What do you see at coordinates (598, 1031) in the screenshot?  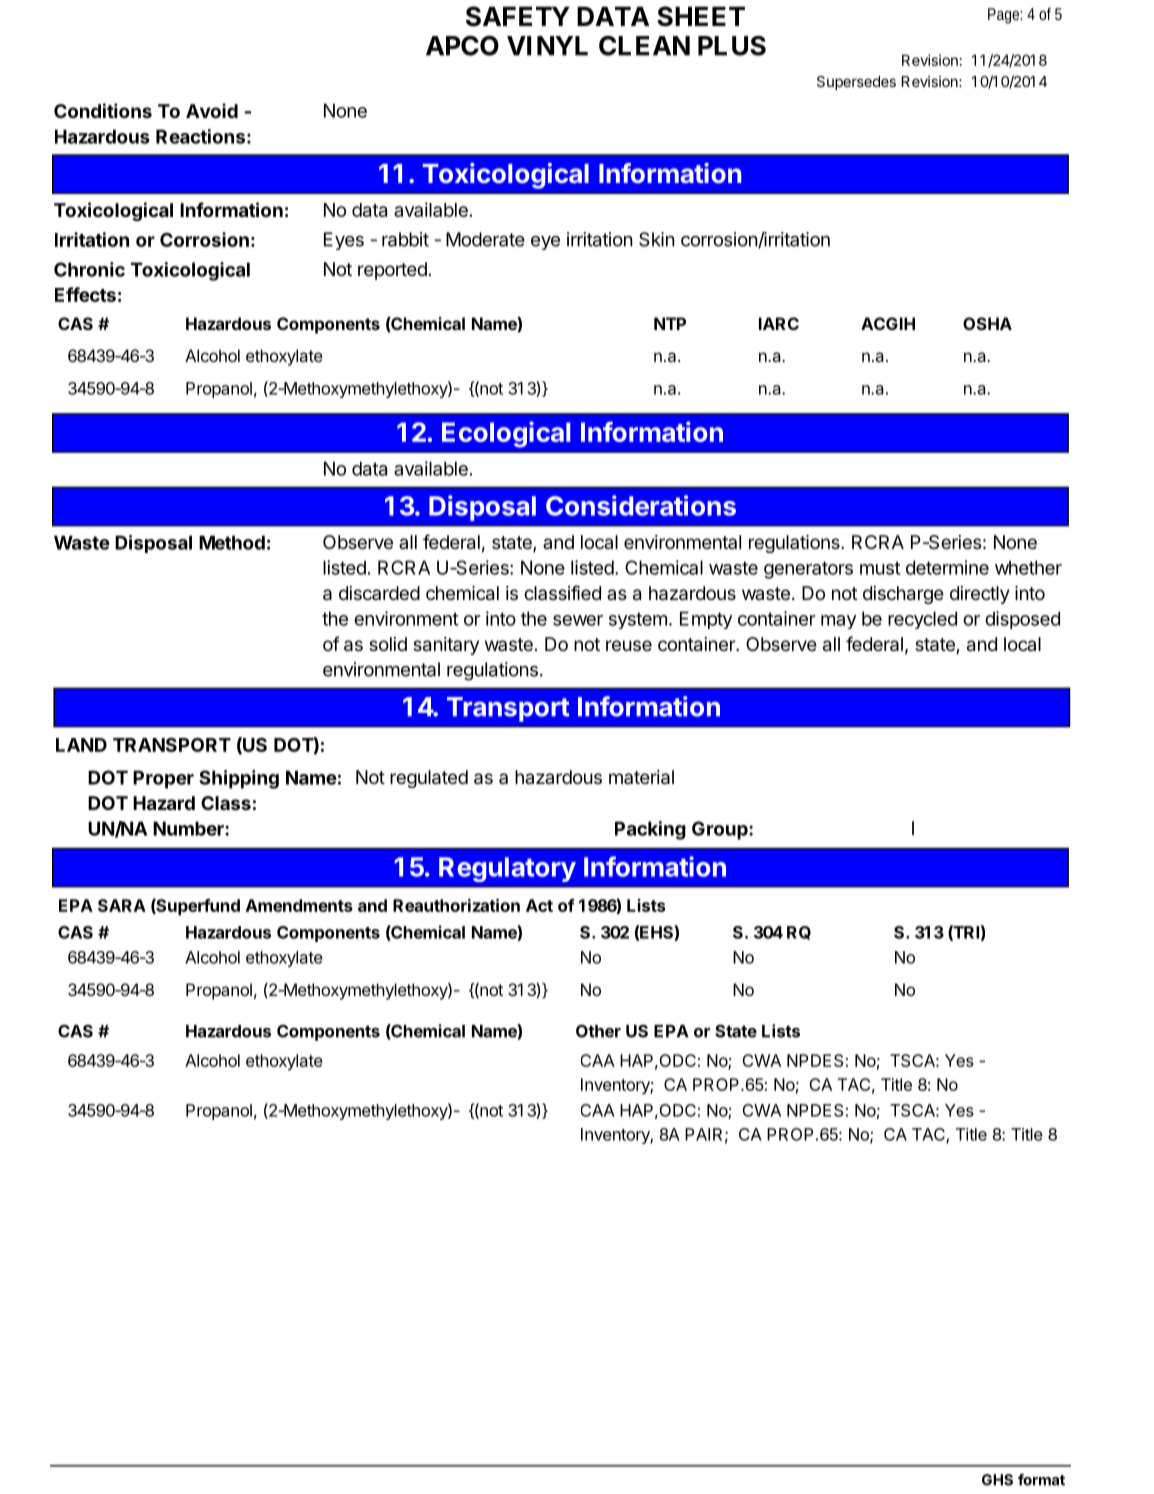 I see `Other` at bounding box center [598, 1031].
